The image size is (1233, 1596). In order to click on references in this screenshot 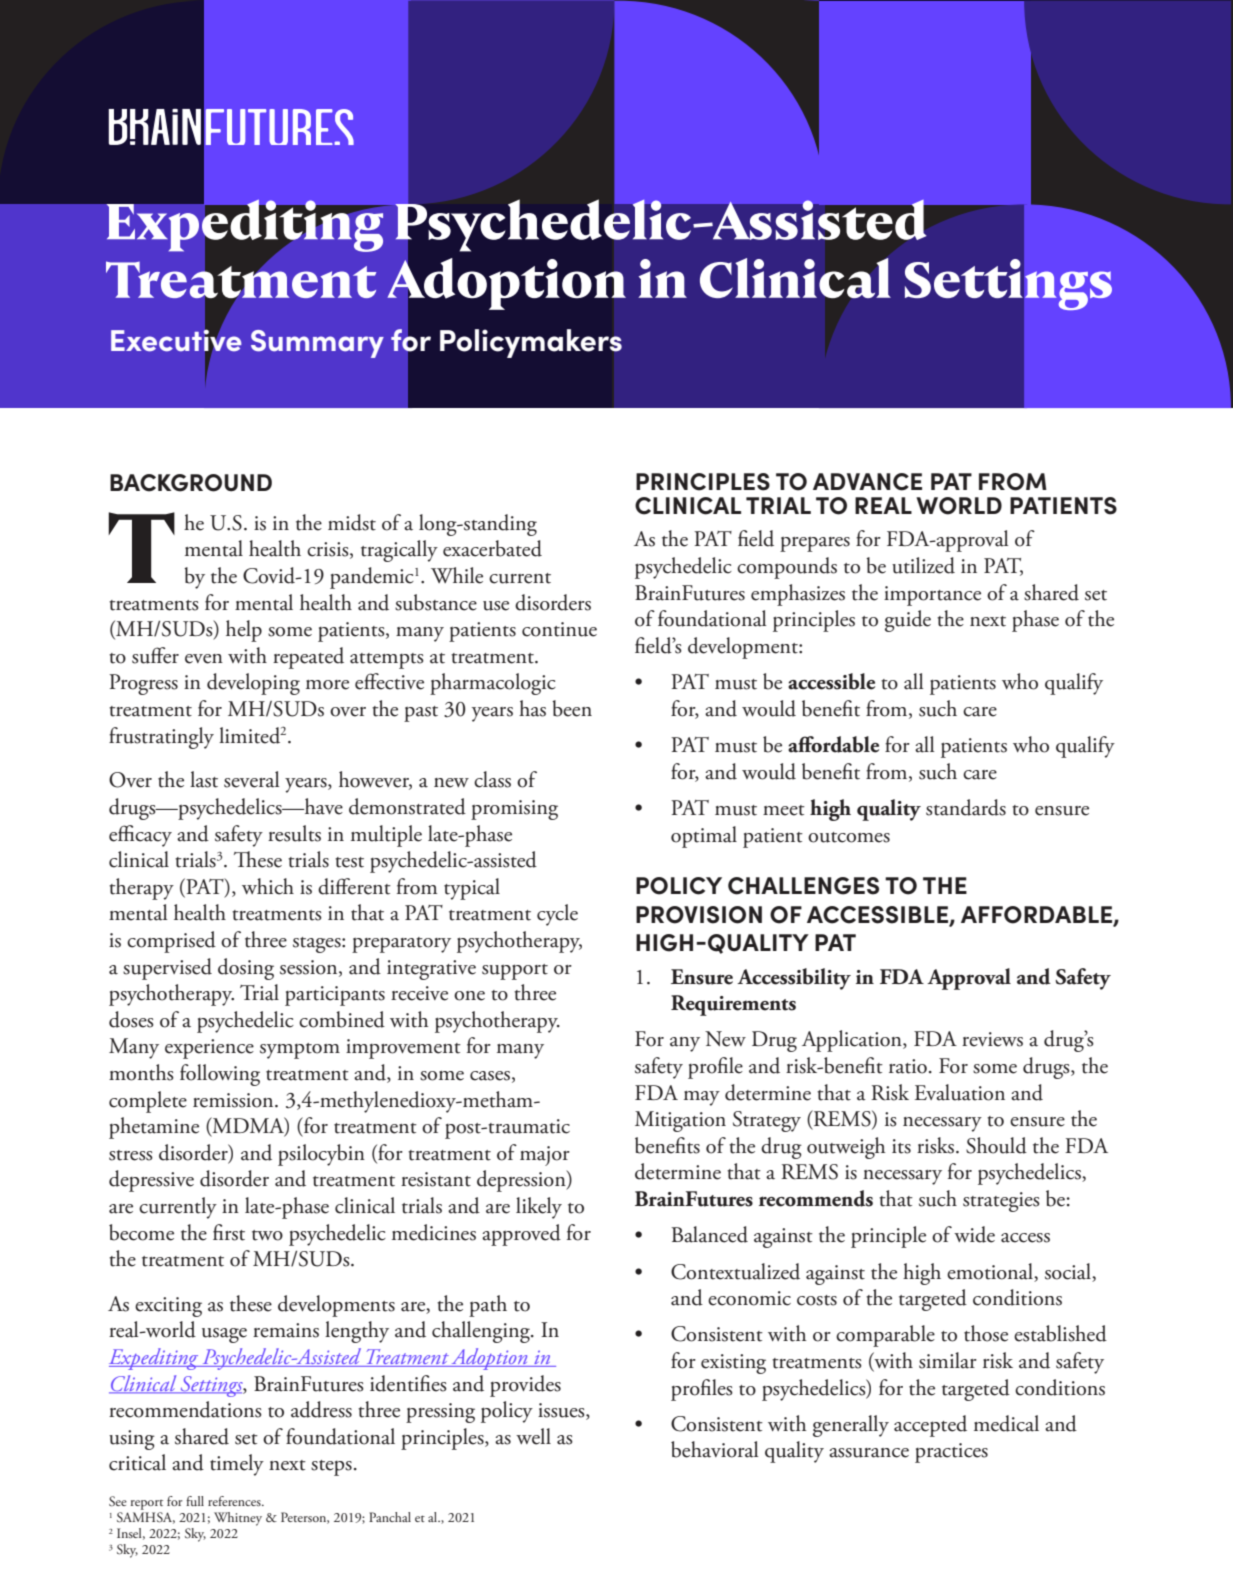, I will do `click(235, 1501)`.
